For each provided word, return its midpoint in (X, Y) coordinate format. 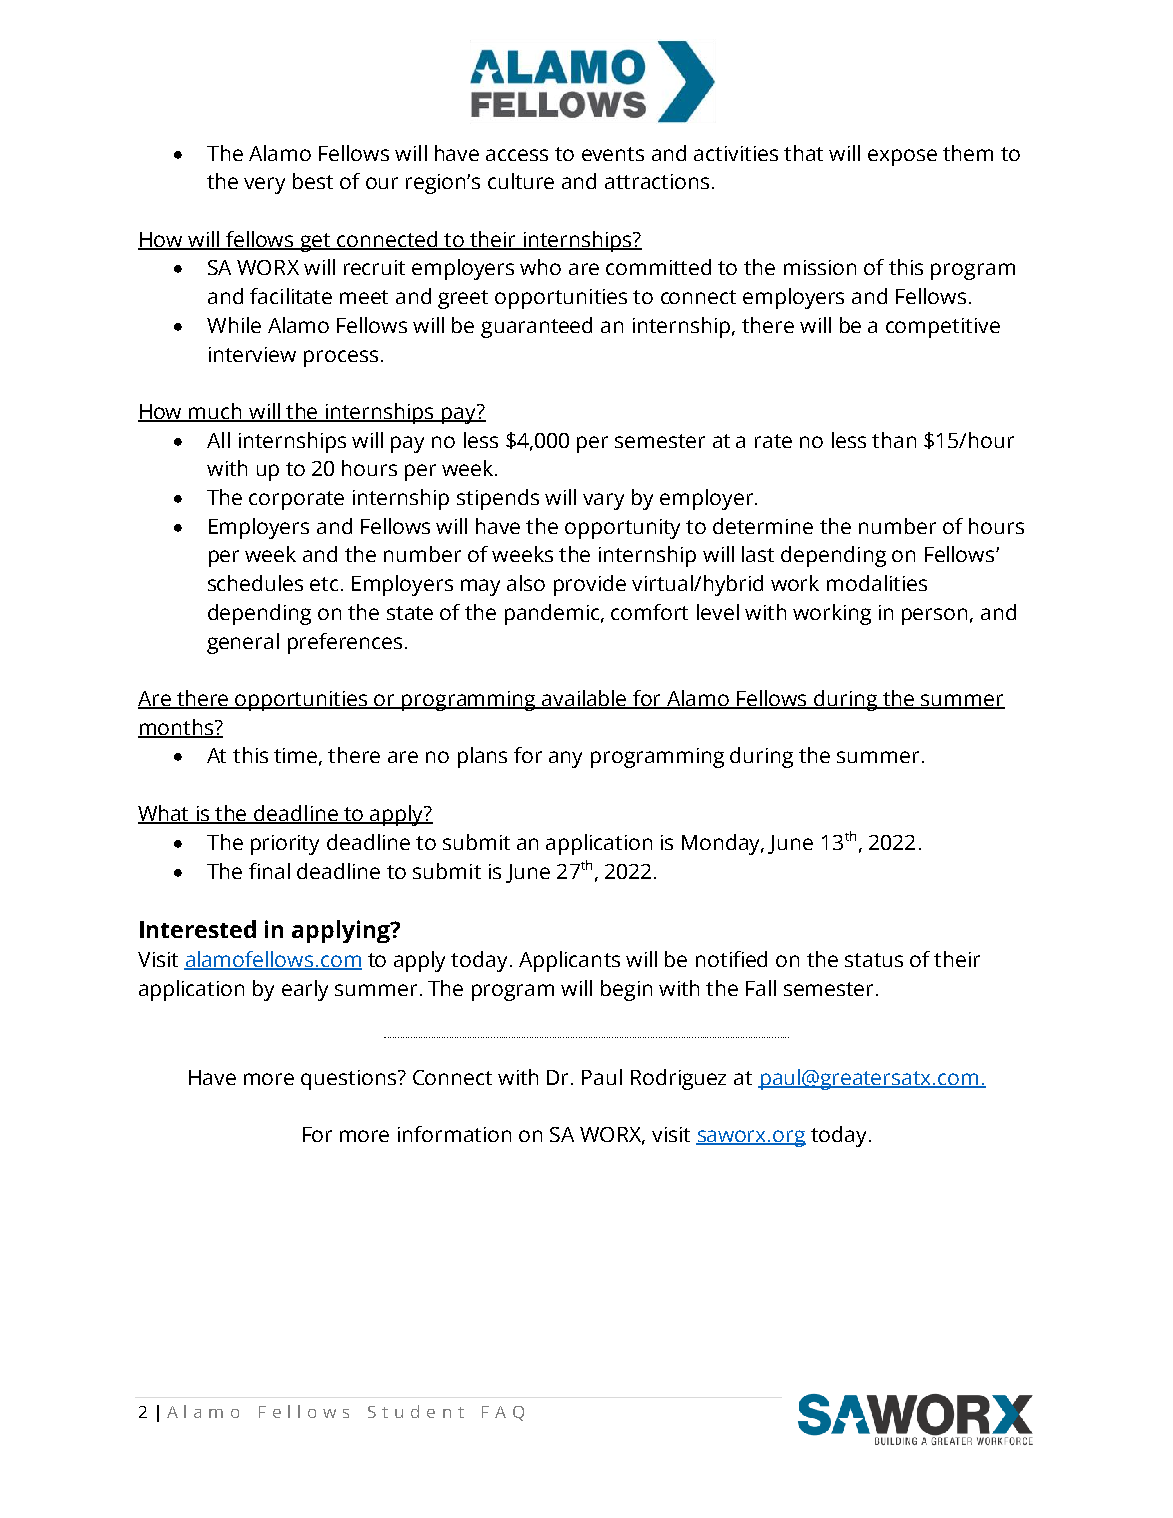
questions (350, 1080)
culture (521, 181)
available (585, 699)
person (934, 616)
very (264, 185)
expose (902, 157)
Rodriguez (678, 1079)
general (243, 643)
